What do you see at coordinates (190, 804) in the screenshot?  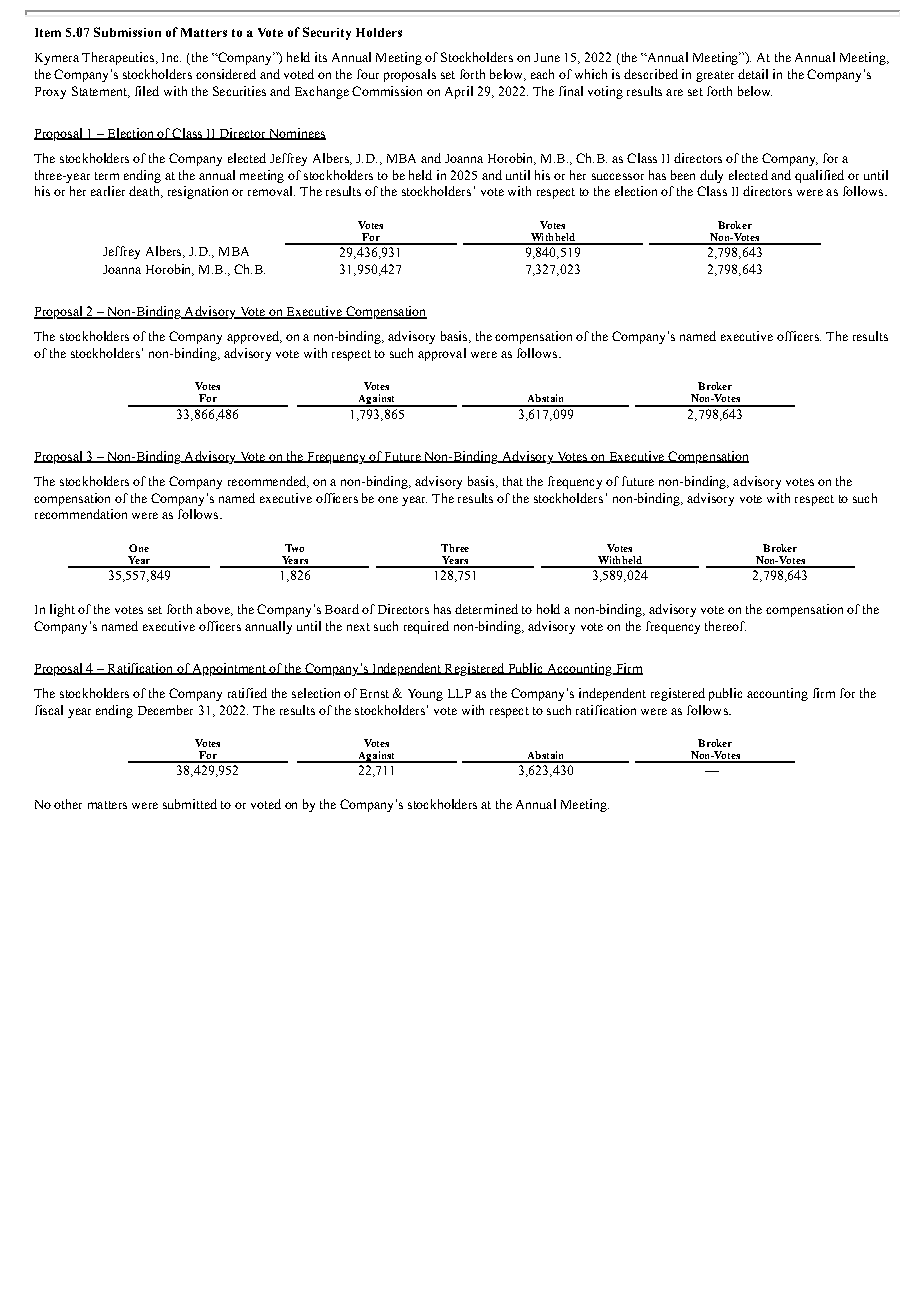 I see `submitted` at bounding box center [190, 804].
